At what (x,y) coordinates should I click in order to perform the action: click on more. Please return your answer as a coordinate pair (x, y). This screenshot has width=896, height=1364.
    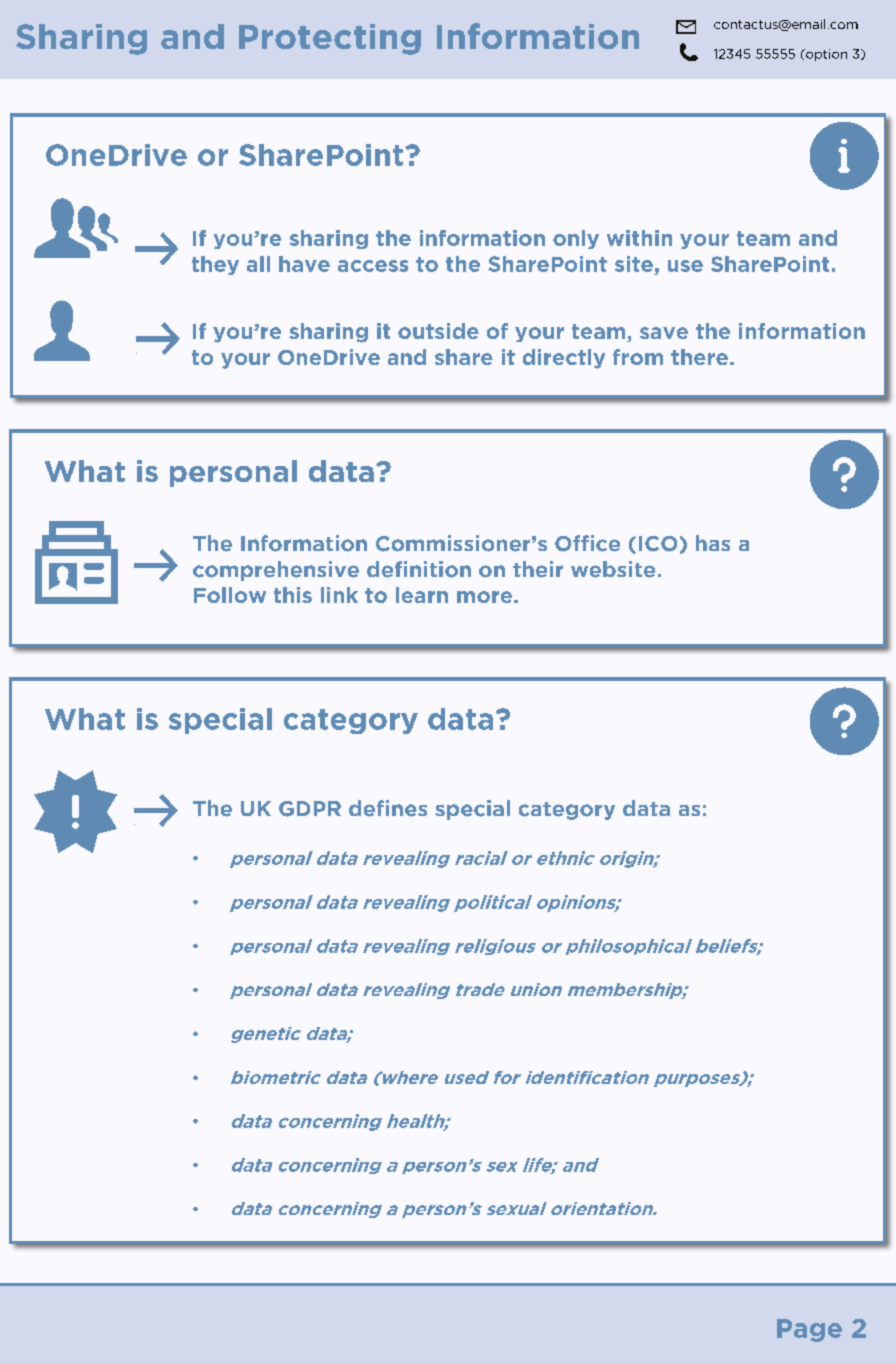
    Looking at the image, I should click on (484, 597).
